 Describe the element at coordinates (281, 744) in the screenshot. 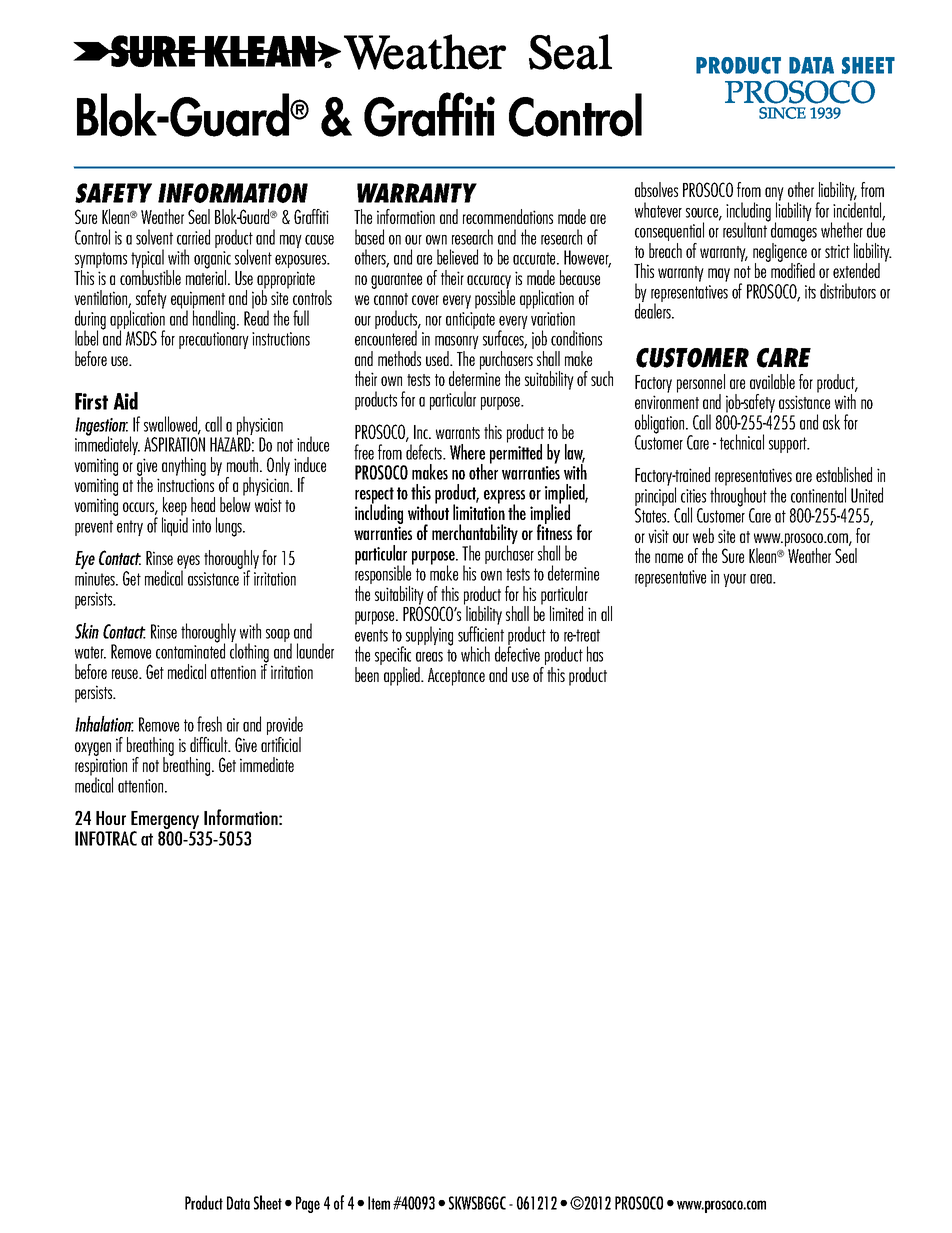

I see `artificial` at that location.
